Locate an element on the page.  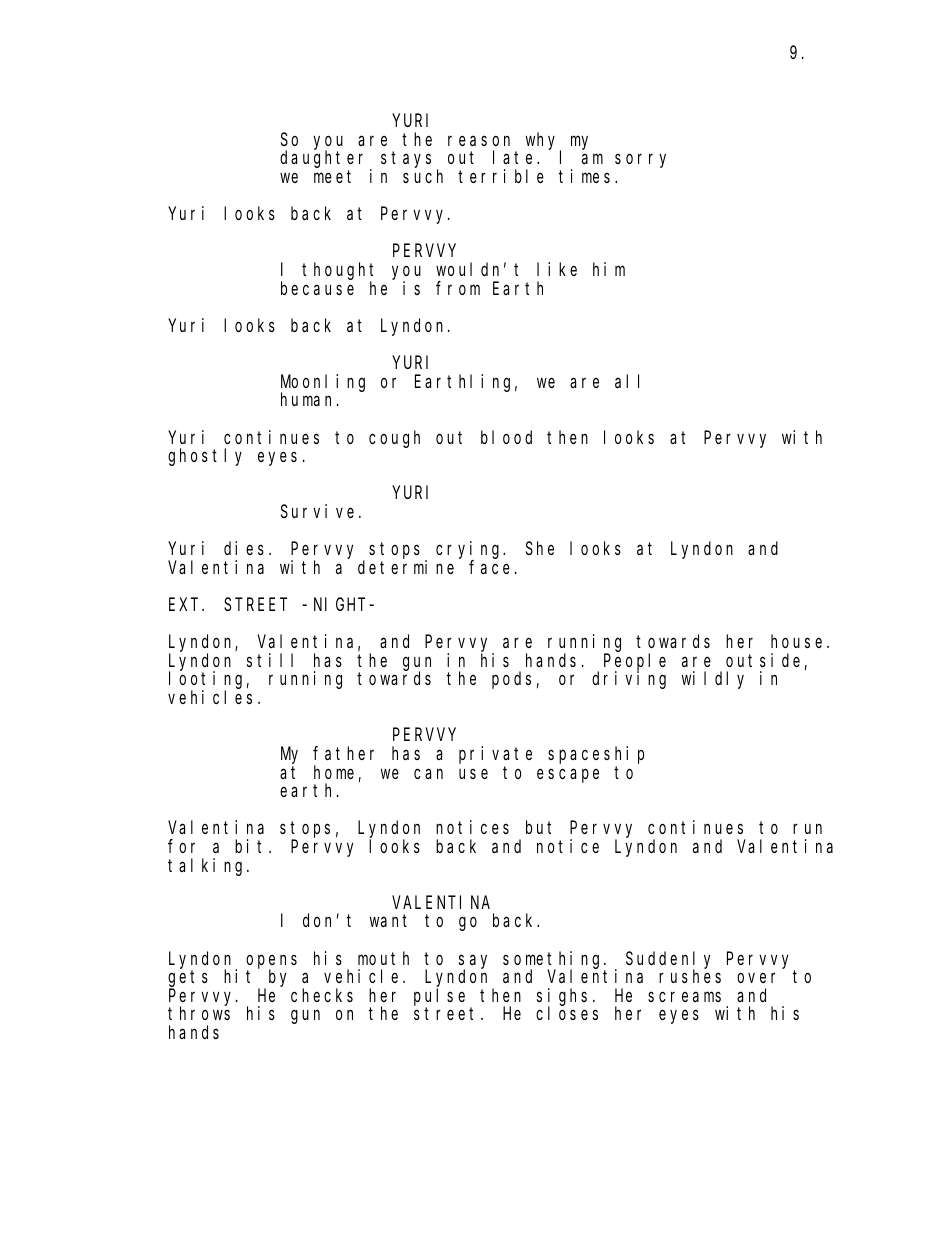
Survive is located at coordinates (317, 511).
